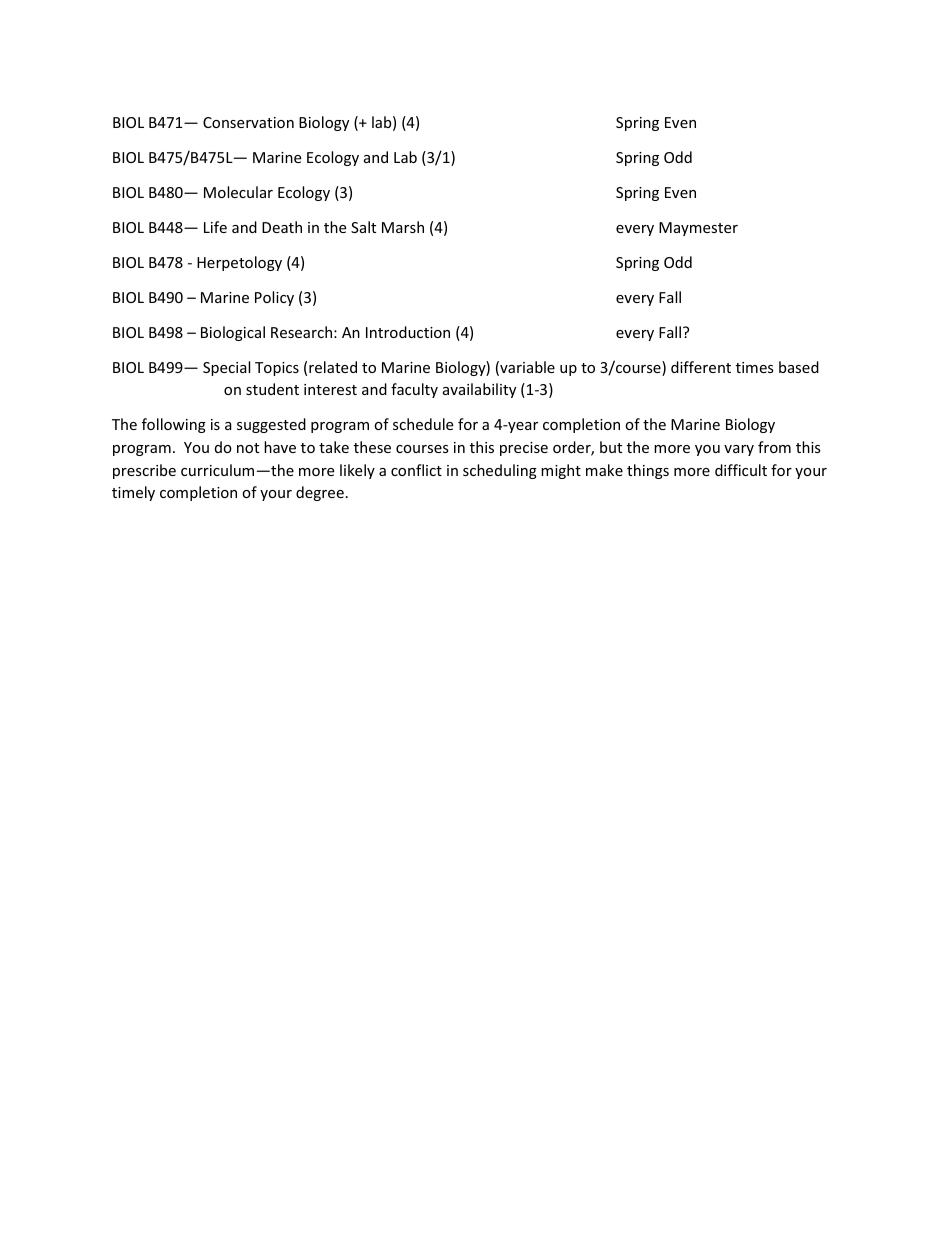  Describe the element at coordinates (403, 227) in the screenshot. I see `Marsh` at that location.
